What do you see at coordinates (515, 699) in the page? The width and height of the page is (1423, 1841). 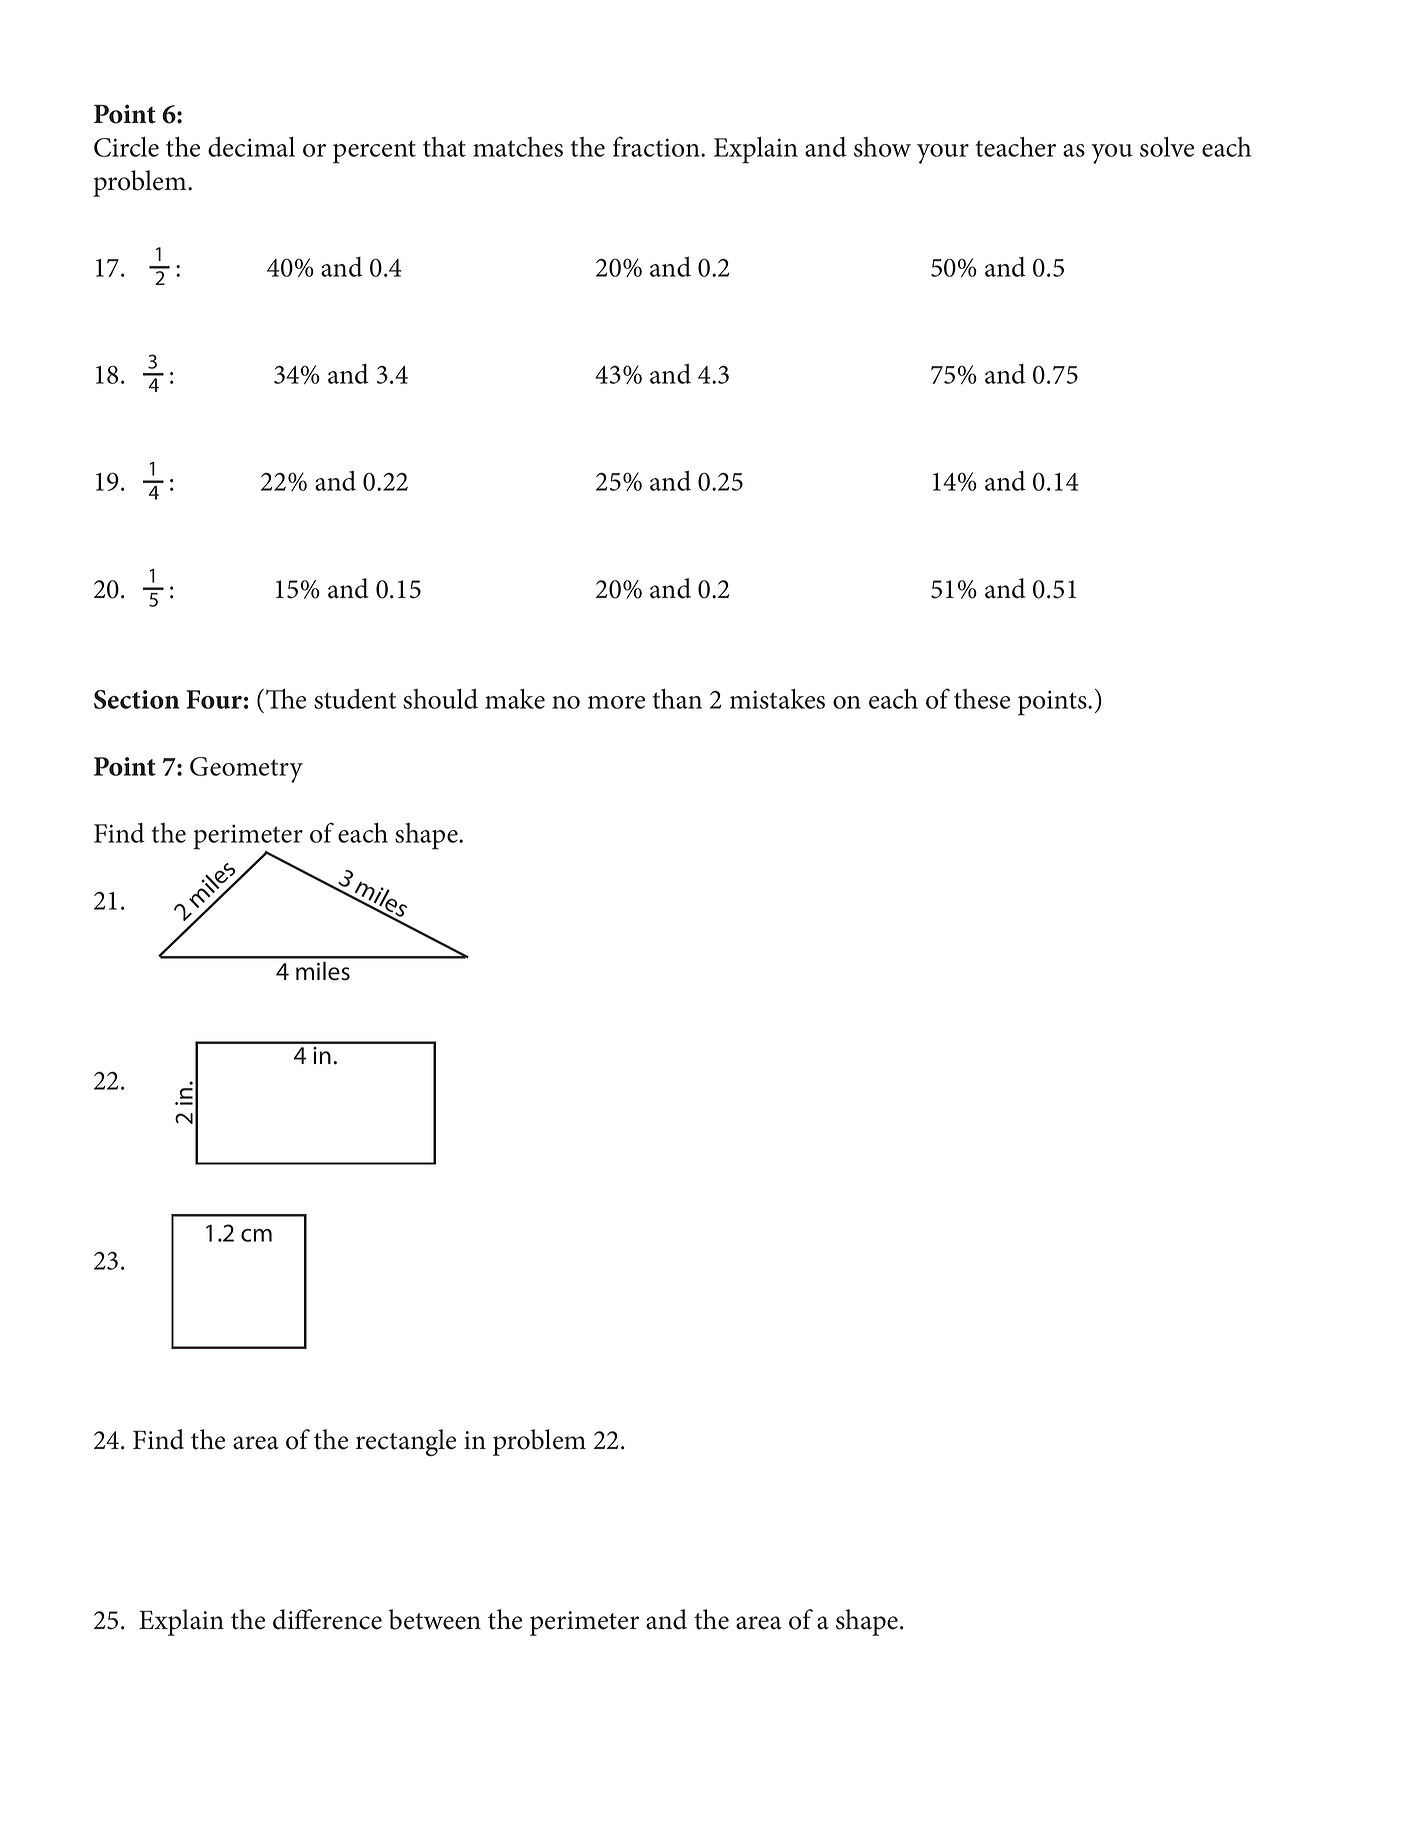 I see `make` at bounding box center [515, 699].
